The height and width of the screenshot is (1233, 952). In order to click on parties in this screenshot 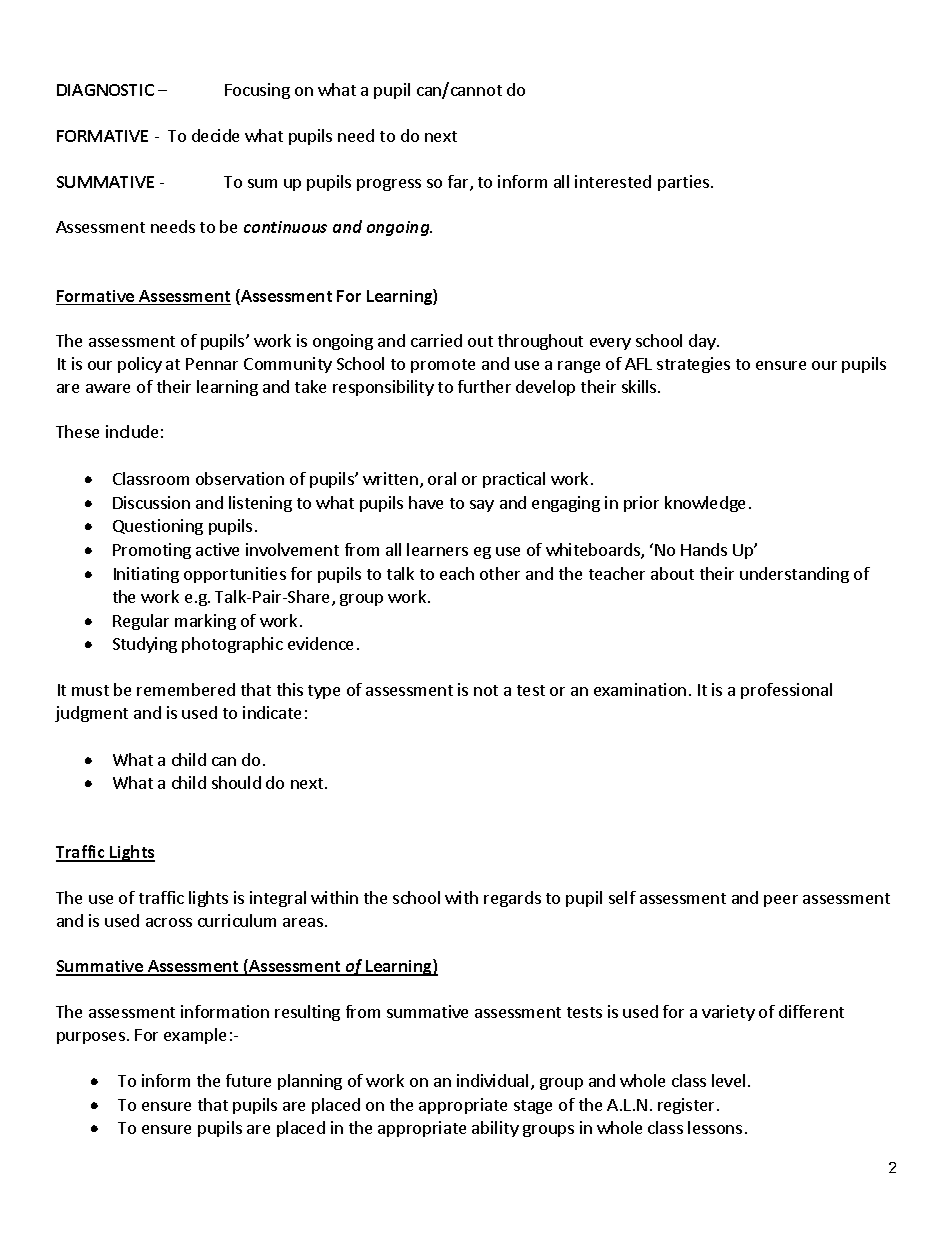, I will do `click(685, 183)`.
